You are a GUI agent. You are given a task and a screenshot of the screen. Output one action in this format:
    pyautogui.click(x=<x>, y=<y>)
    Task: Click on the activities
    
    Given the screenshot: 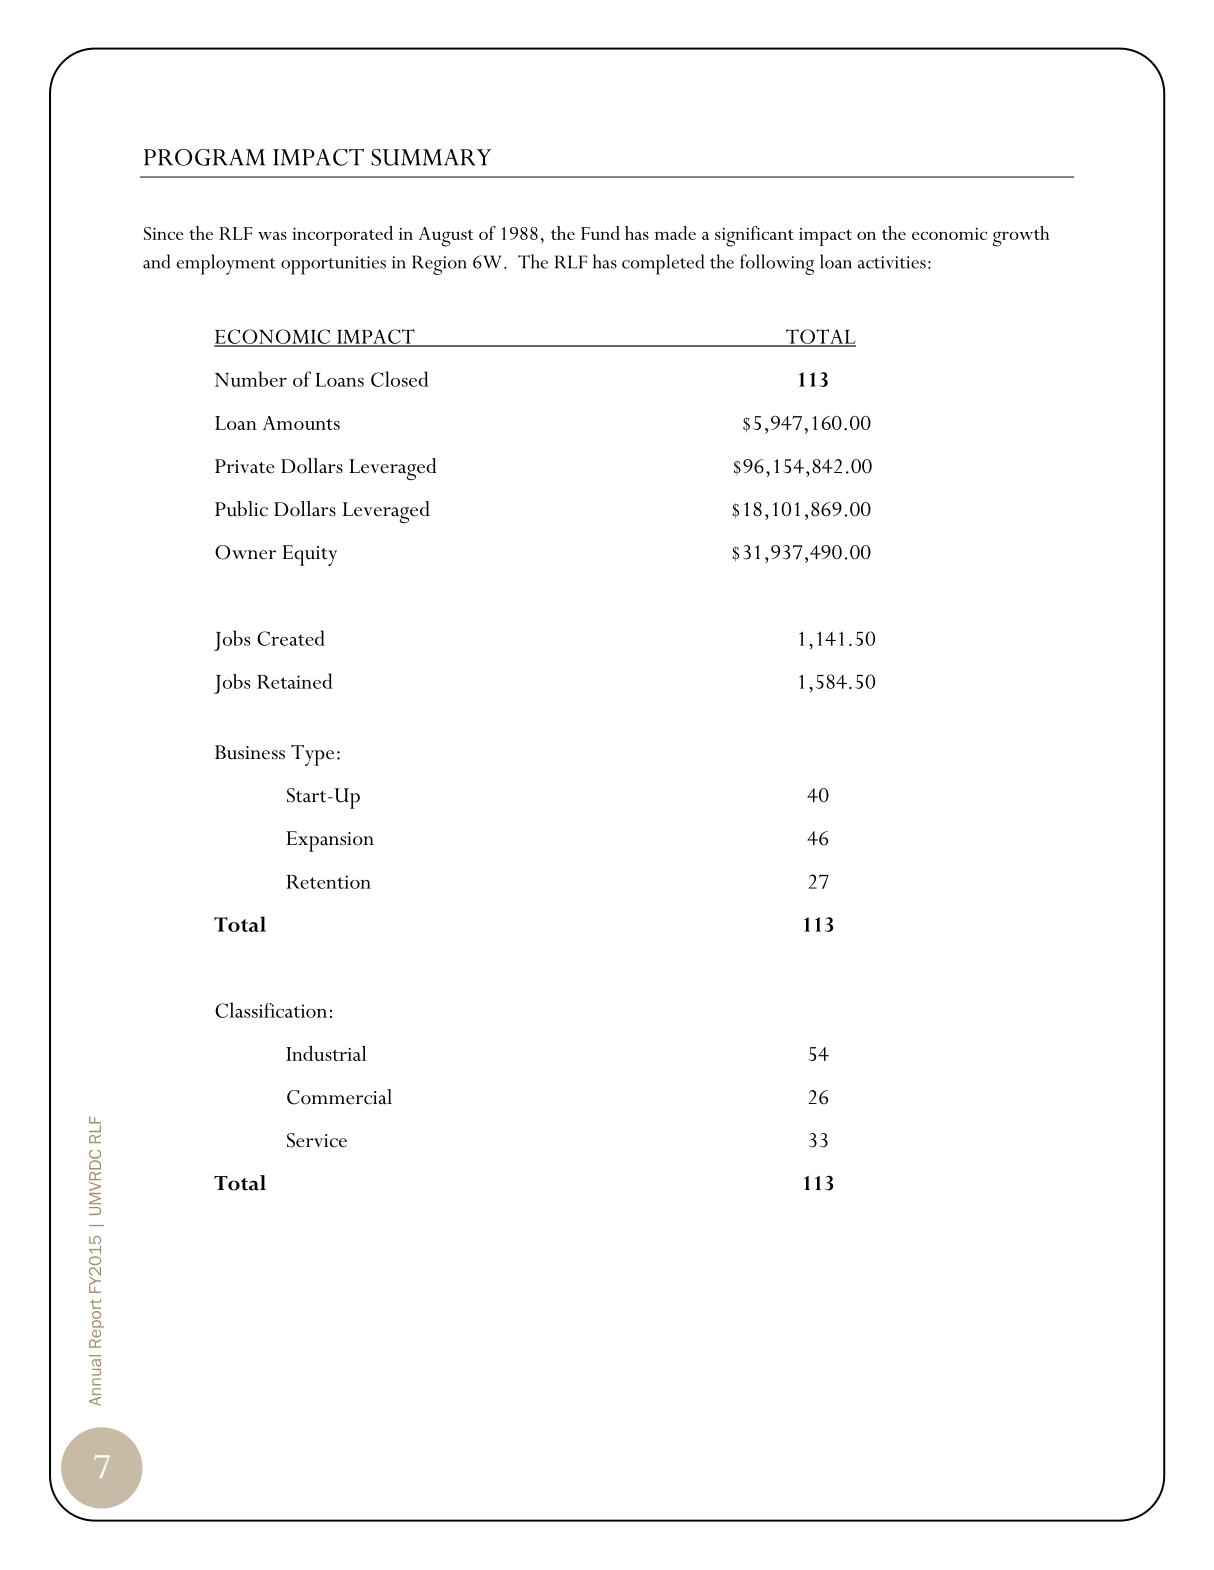 What is the action you would take?
    pyautogui.click(x=892, y=262)
